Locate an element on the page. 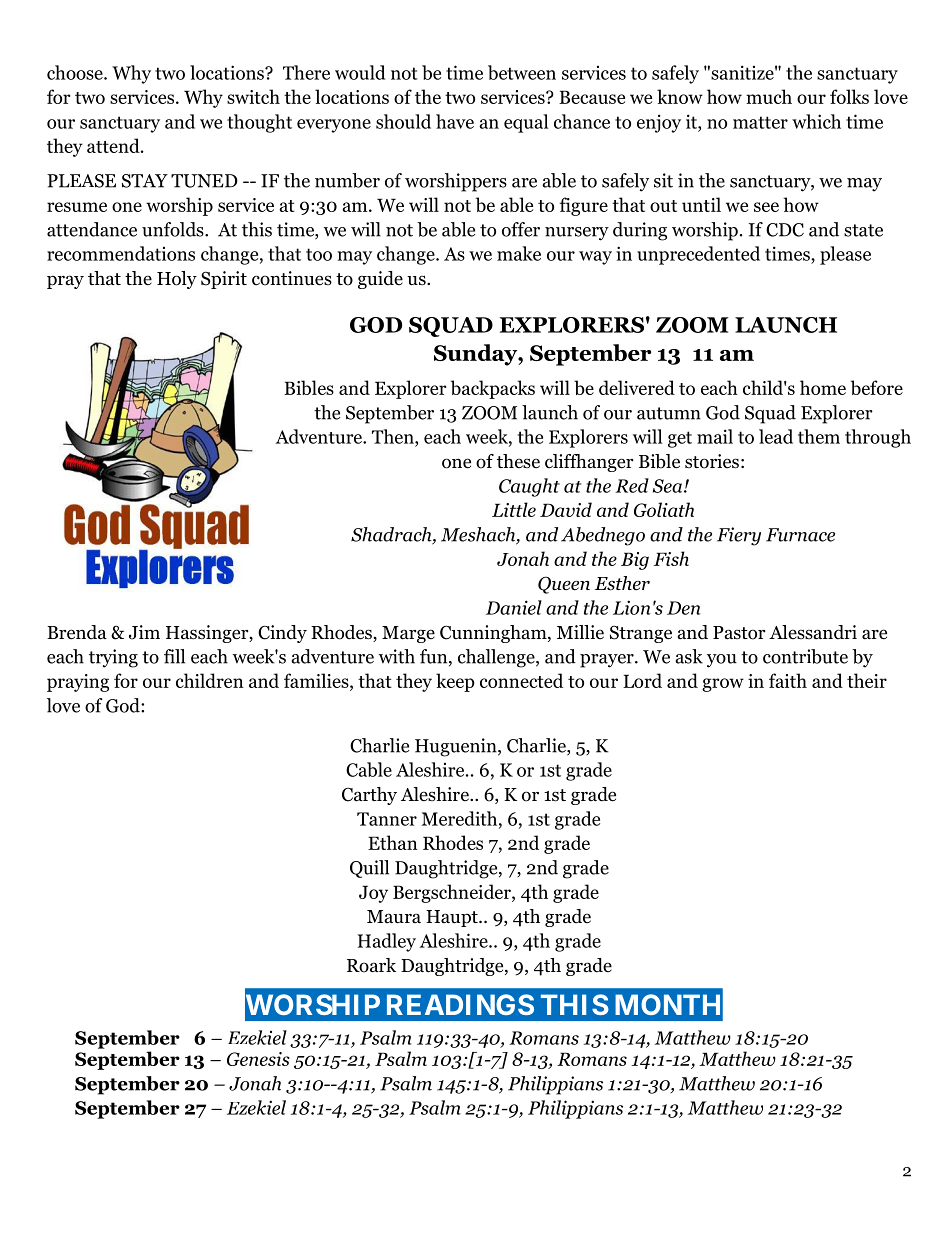 This image has height=1233, width=952. contribute is located at coordinates (805, 656).
